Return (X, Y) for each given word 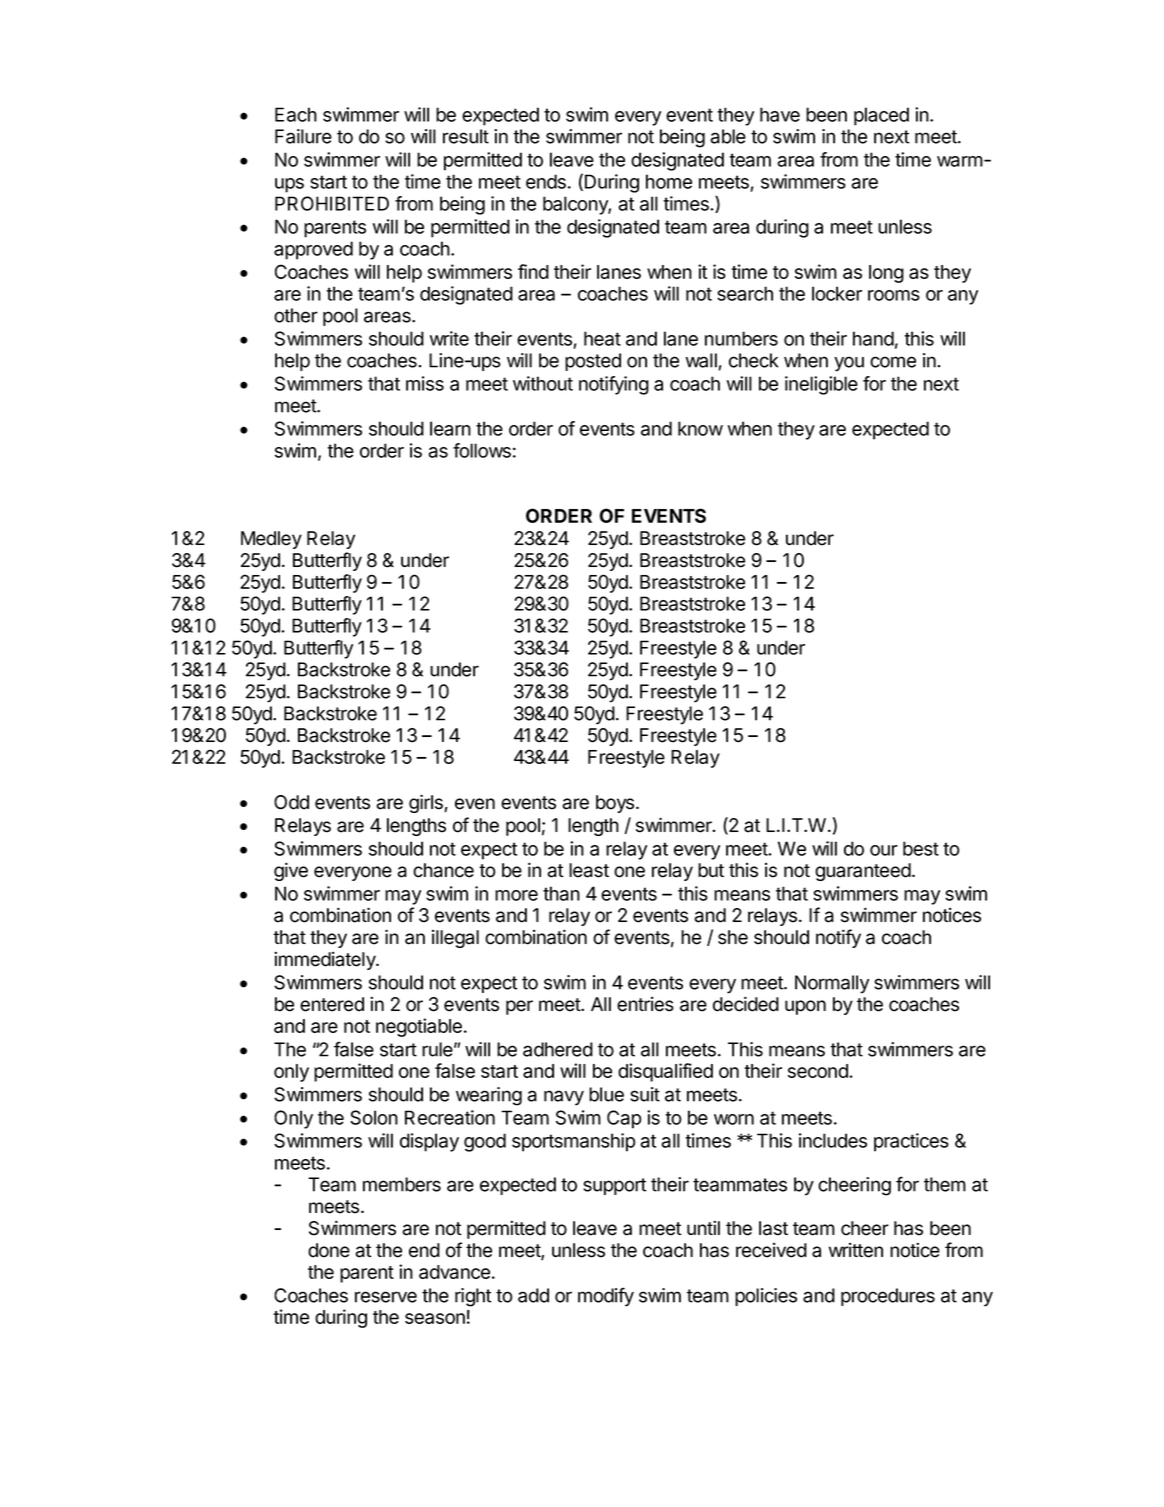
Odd (291, 802)
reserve (386, 1297)
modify (606, 1297)
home (669, 181)
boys (616, 804)
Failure (303, 136)
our (884, 850)
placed (881, 116)
